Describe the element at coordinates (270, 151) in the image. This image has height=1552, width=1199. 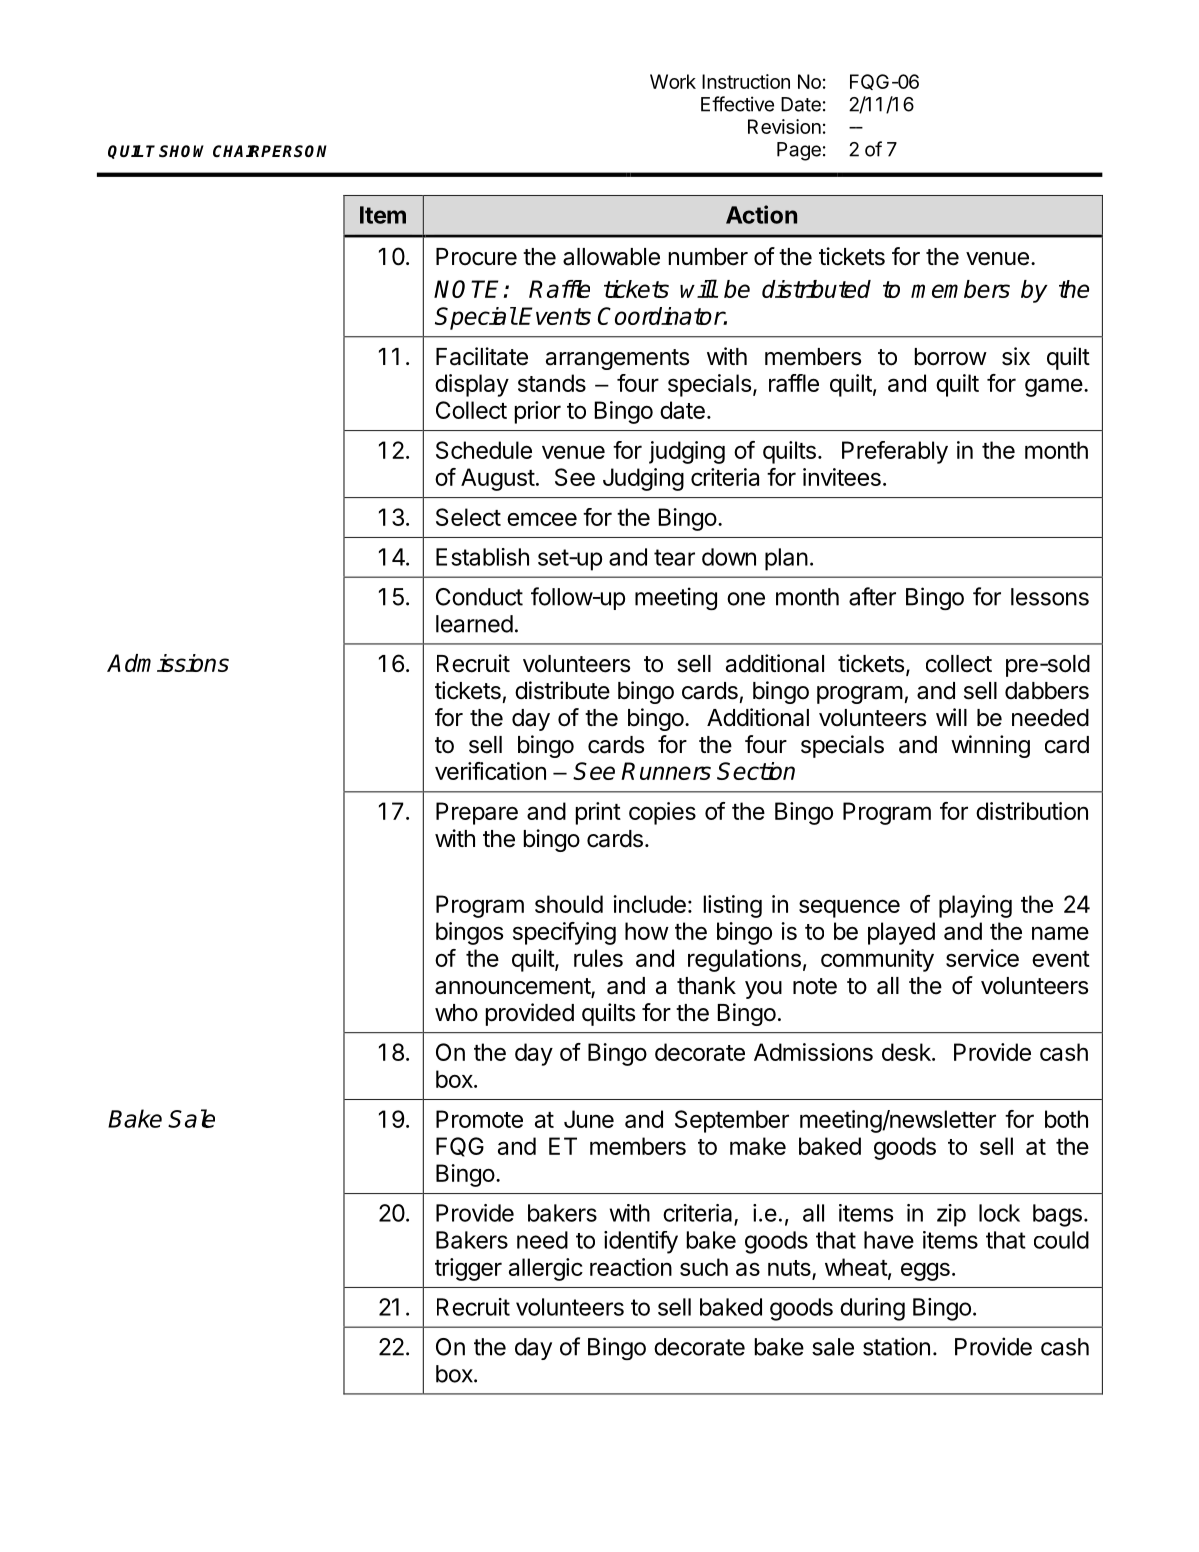
I see `CHAIRPERSON` at that location.
